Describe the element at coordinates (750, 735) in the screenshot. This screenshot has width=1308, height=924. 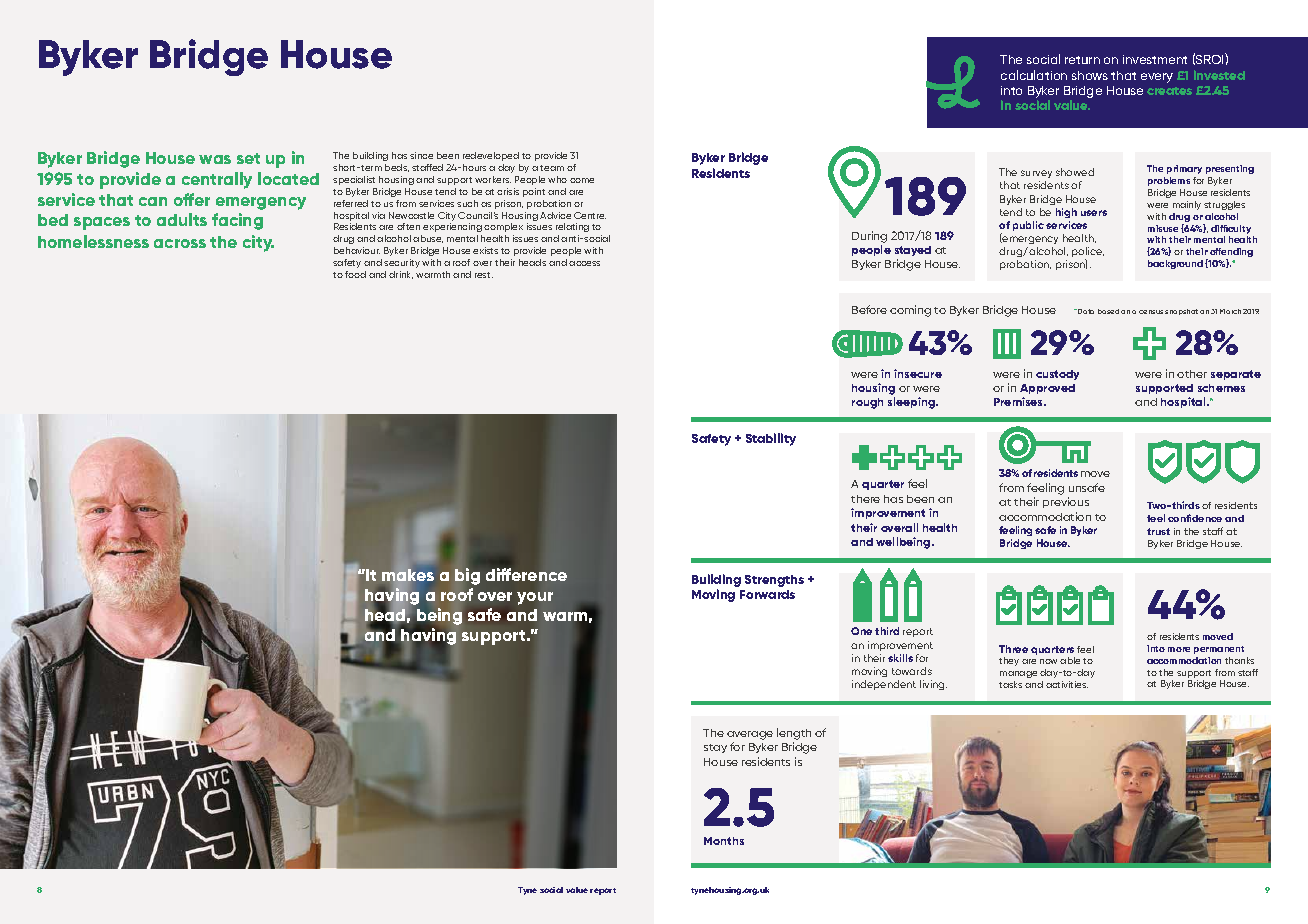
I see `average` at that location.
